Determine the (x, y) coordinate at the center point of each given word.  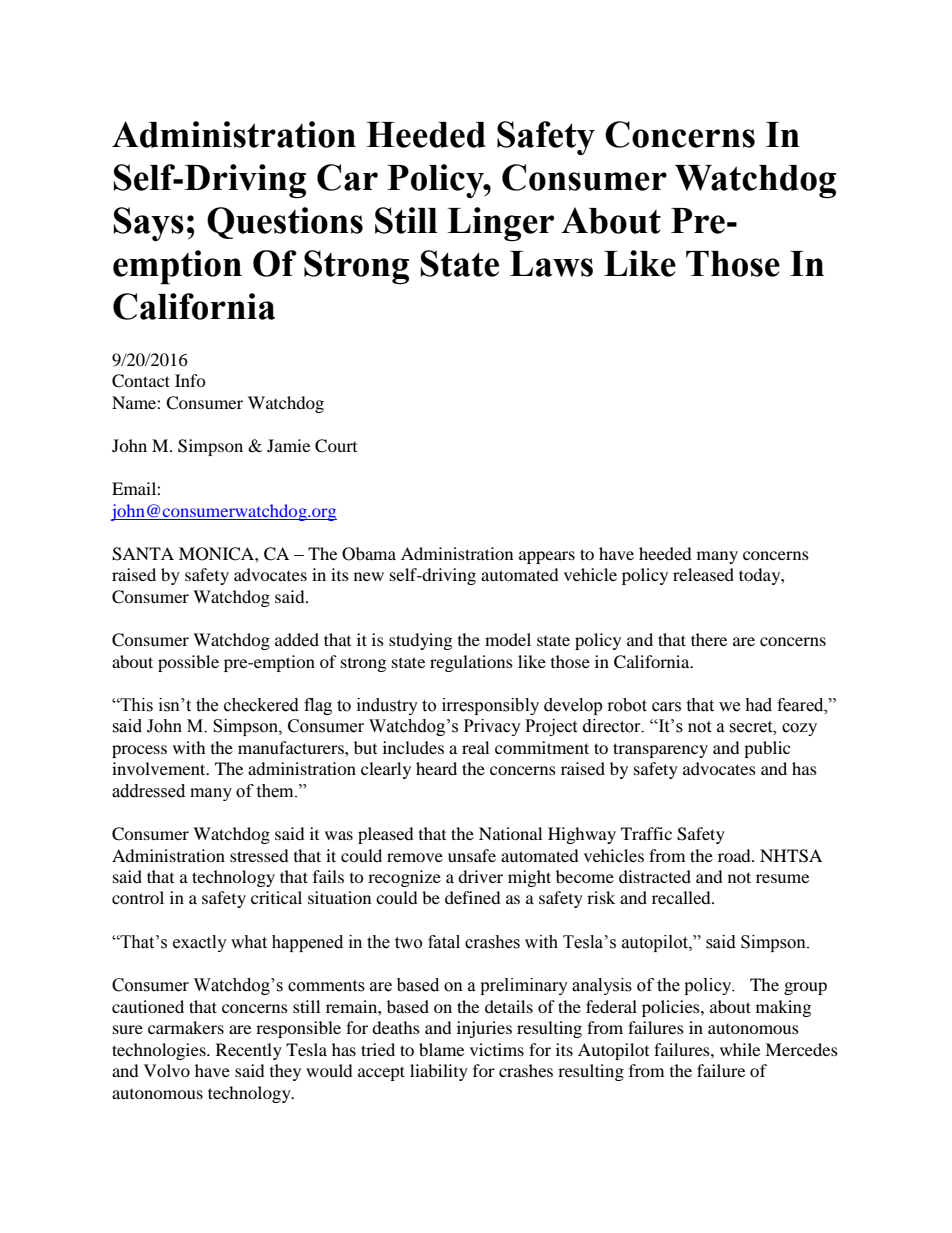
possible (188, 663)
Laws (551, 264)
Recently (249, 1051)
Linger (500, 224)
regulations (471, 663)
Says (149, 224)
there (709, 639)
